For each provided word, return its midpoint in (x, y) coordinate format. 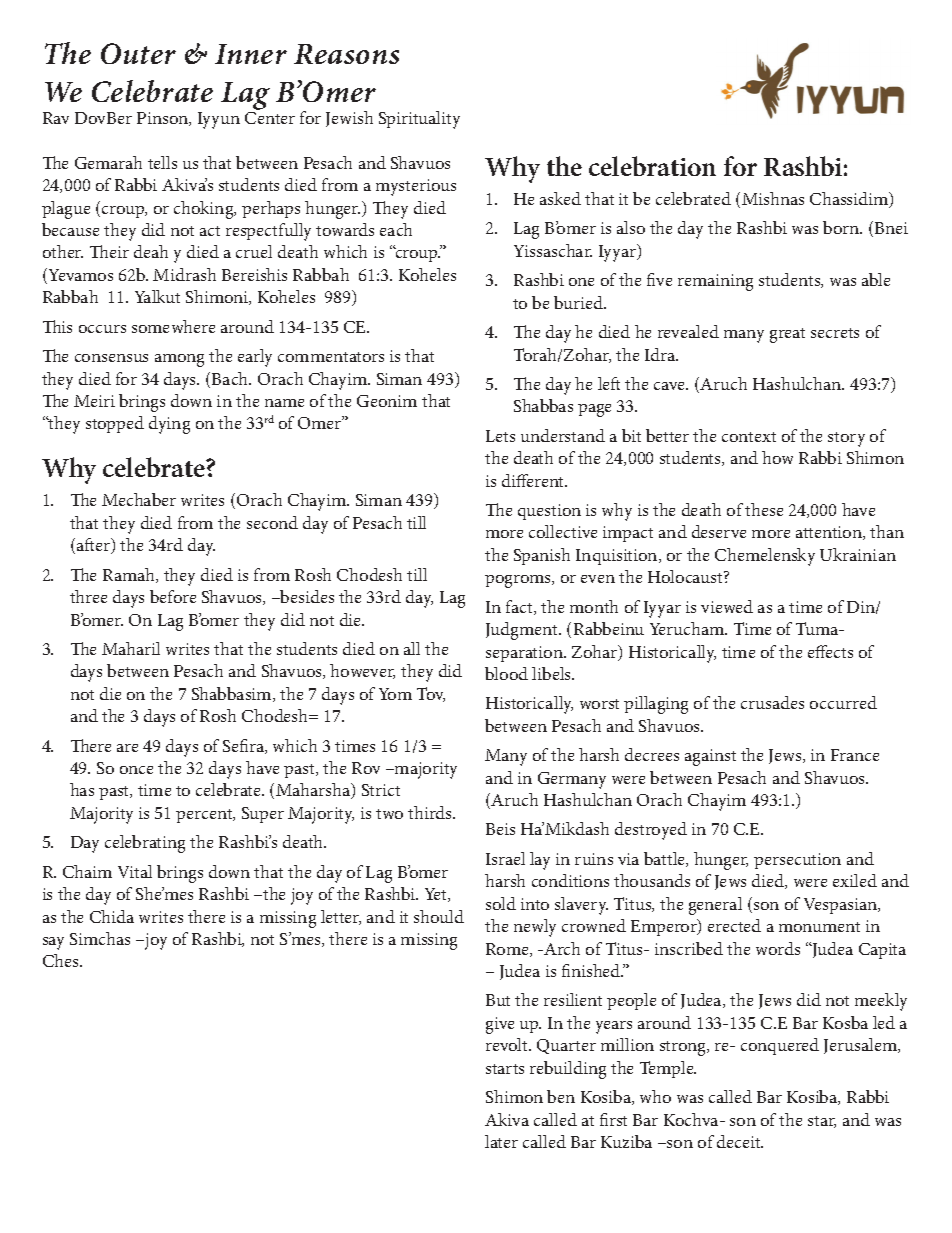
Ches (62, 960)
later (501, 1141)
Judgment (523, 631)
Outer (138, 53)
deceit (740, 1141)
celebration (652, 166)
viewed (727, 606)
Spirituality (419, 120)
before (173, 596)
